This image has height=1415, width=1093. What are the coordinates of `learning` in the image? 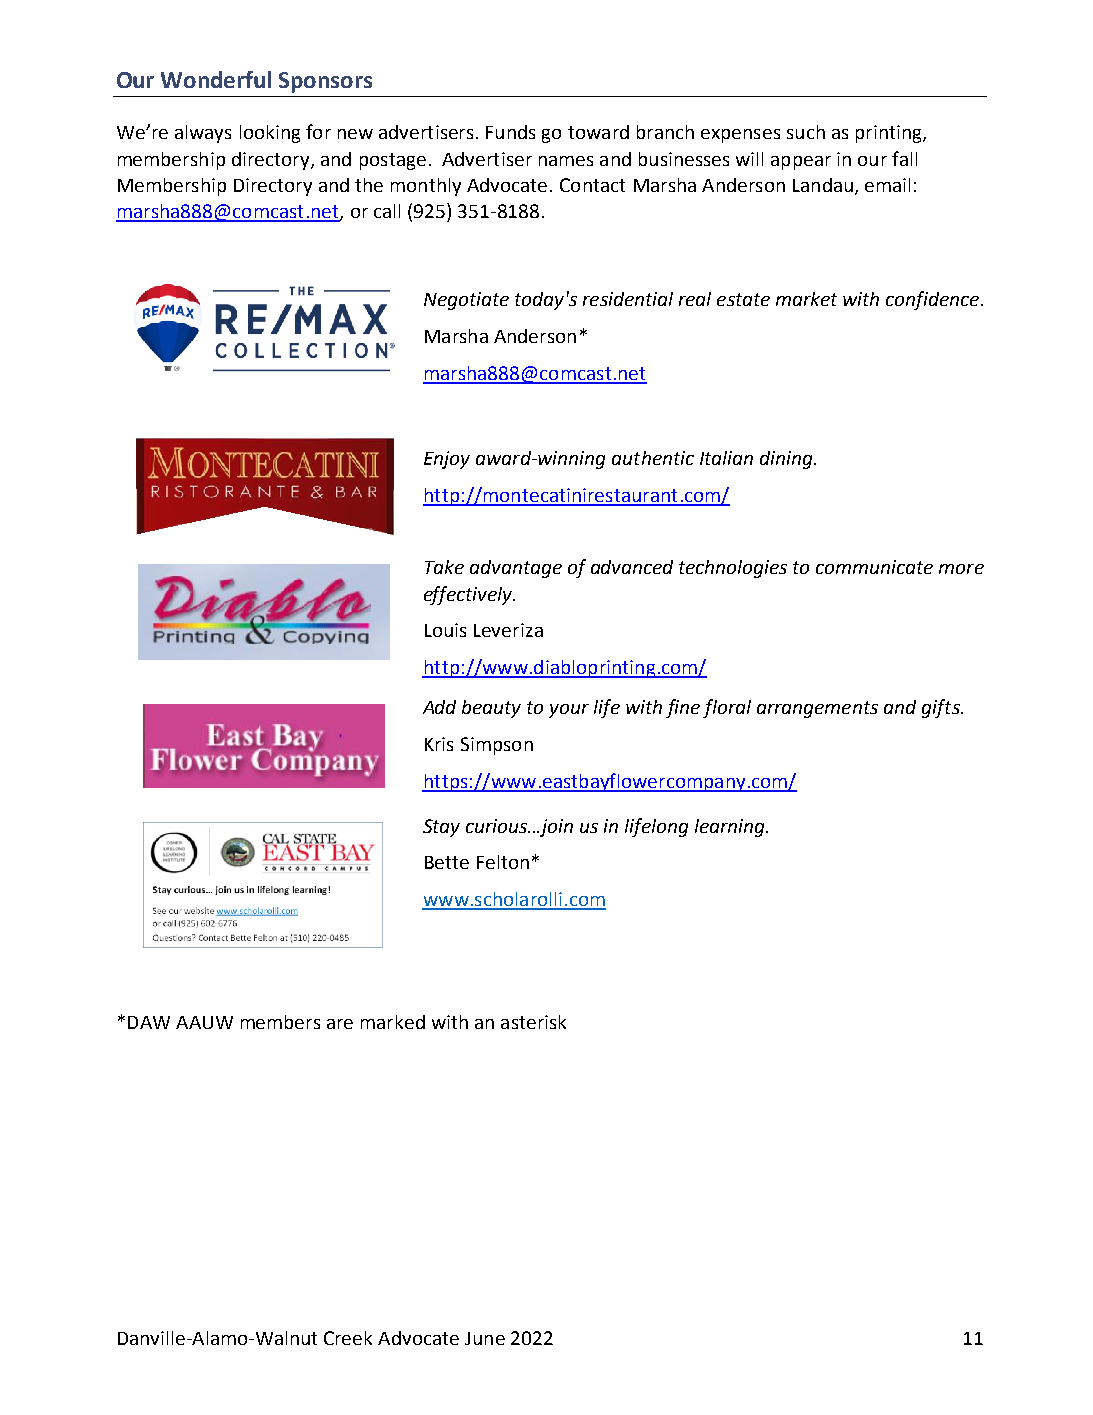 It's located at (731, 828).
